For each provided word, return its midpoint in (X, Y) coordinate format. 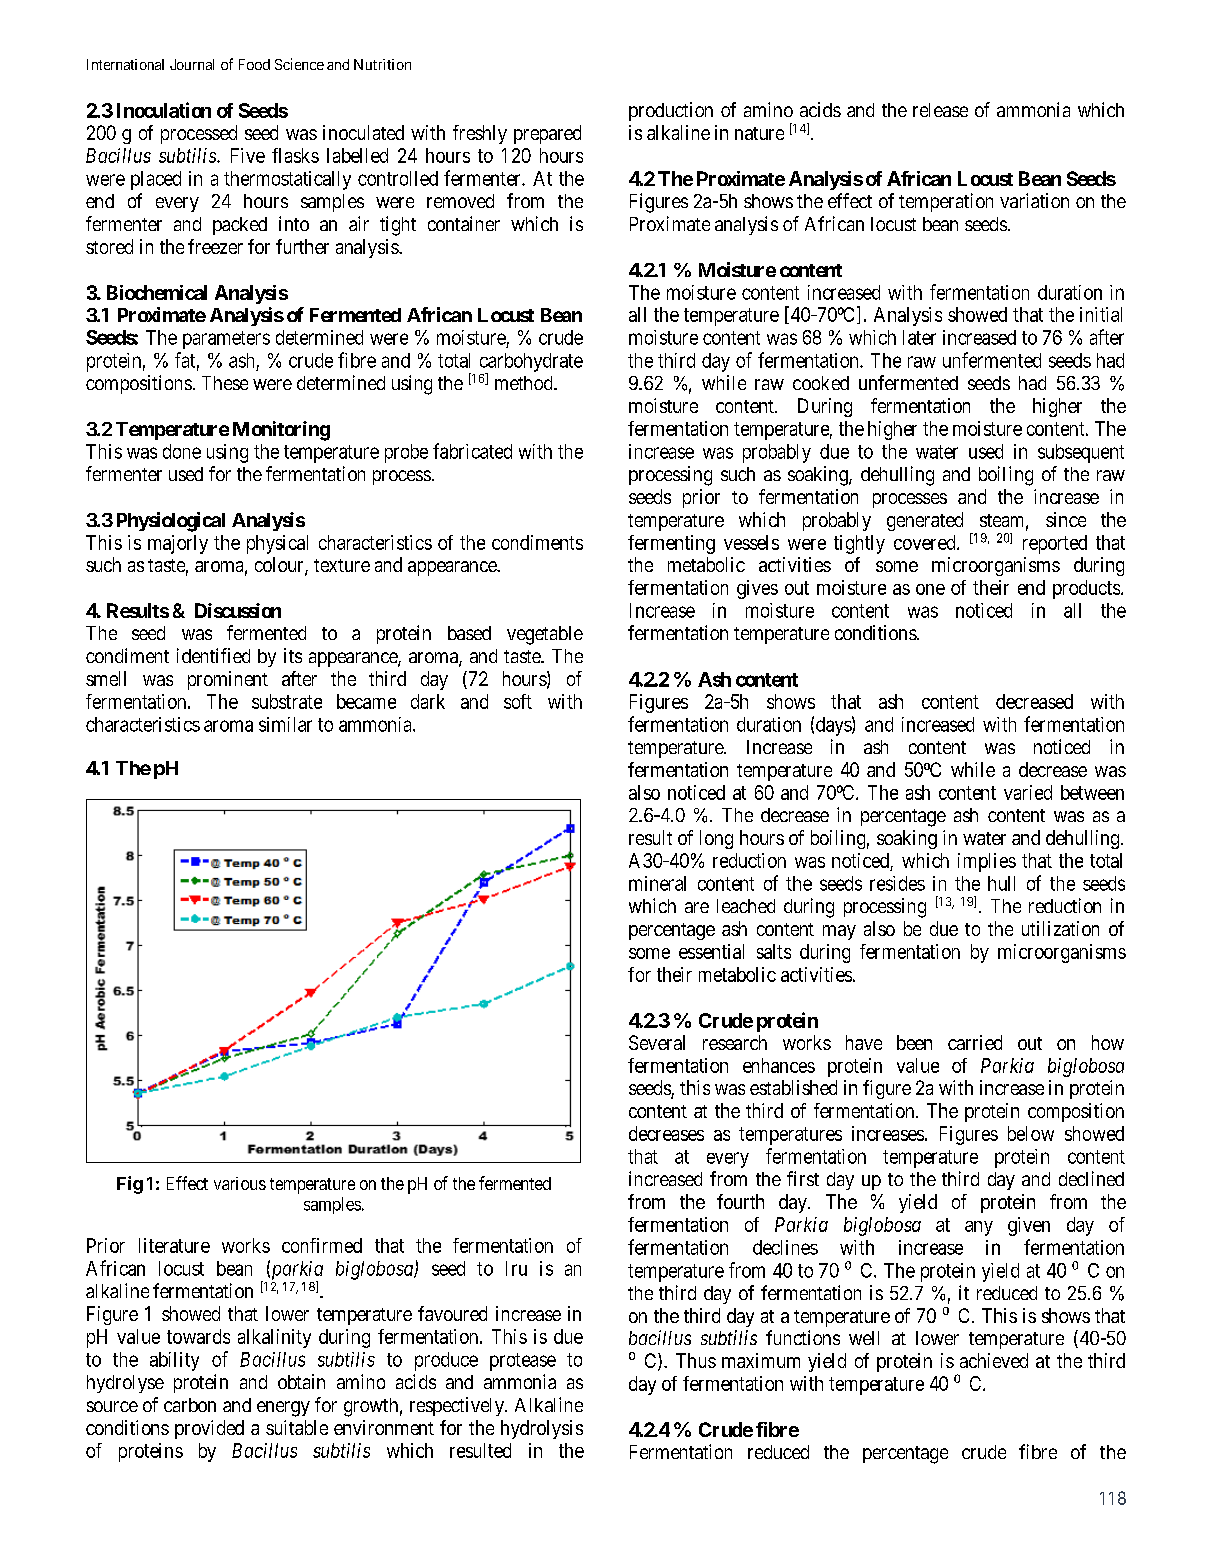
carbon (190, 1405)
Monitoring (281, 431)
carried (975, 1042)
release (940, 110)
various (240, 1183)
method (525, 383)
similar (285, 724)
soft (518, 701)
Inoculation (164, 110)
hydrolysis (542, 1429)
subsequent (1081, 453)
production (671, 111)
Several (657, 1042)
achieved (994, 1360)
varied (1028, 792)
